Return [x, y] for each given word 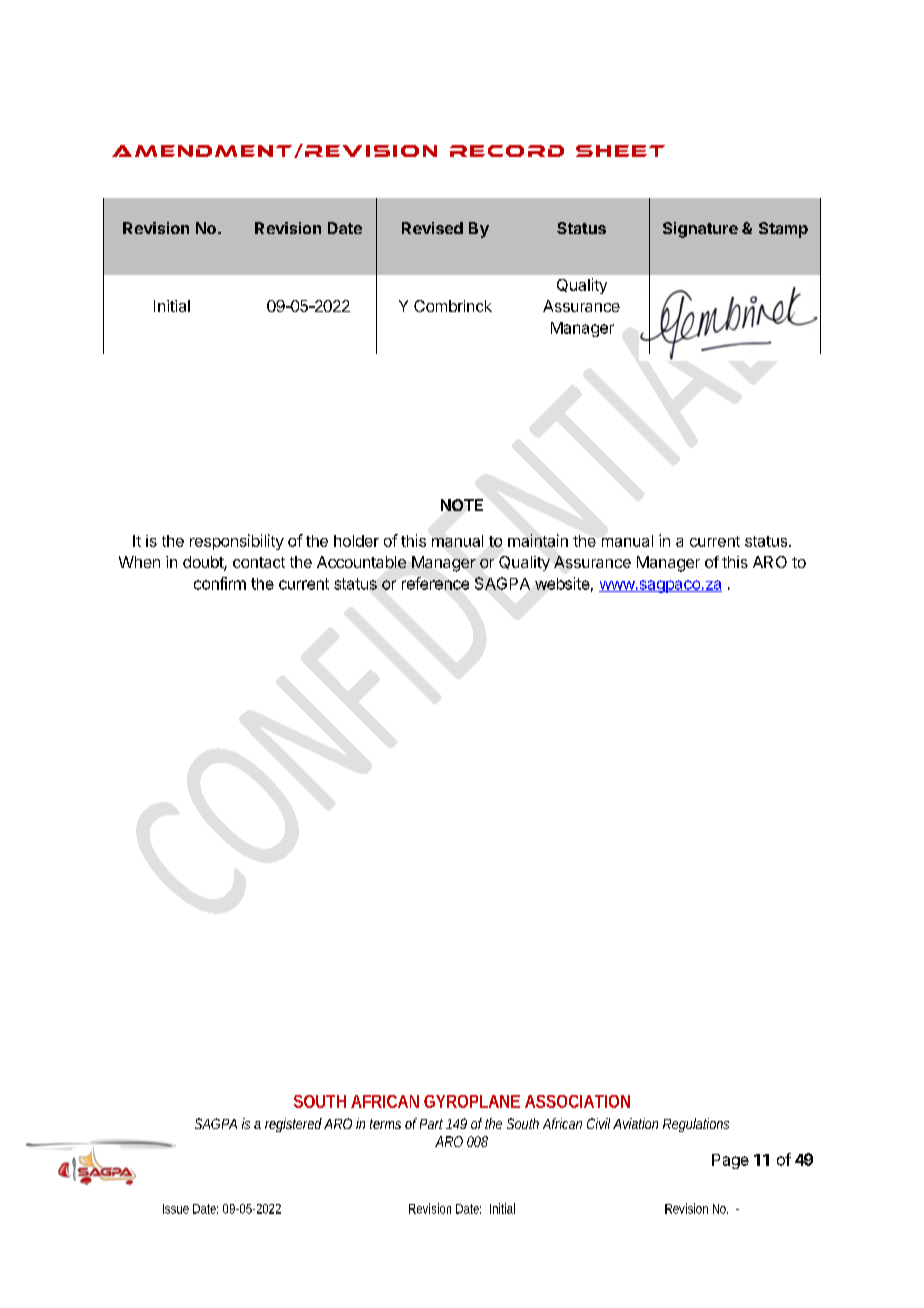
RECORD [507, 151]
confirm [220, 583]
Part [433, 1124]
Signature [700, 230]
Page [730, 1161]
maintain [538, 540]
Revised [432, 228]
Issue [176, 1209]
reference [435, 583]
